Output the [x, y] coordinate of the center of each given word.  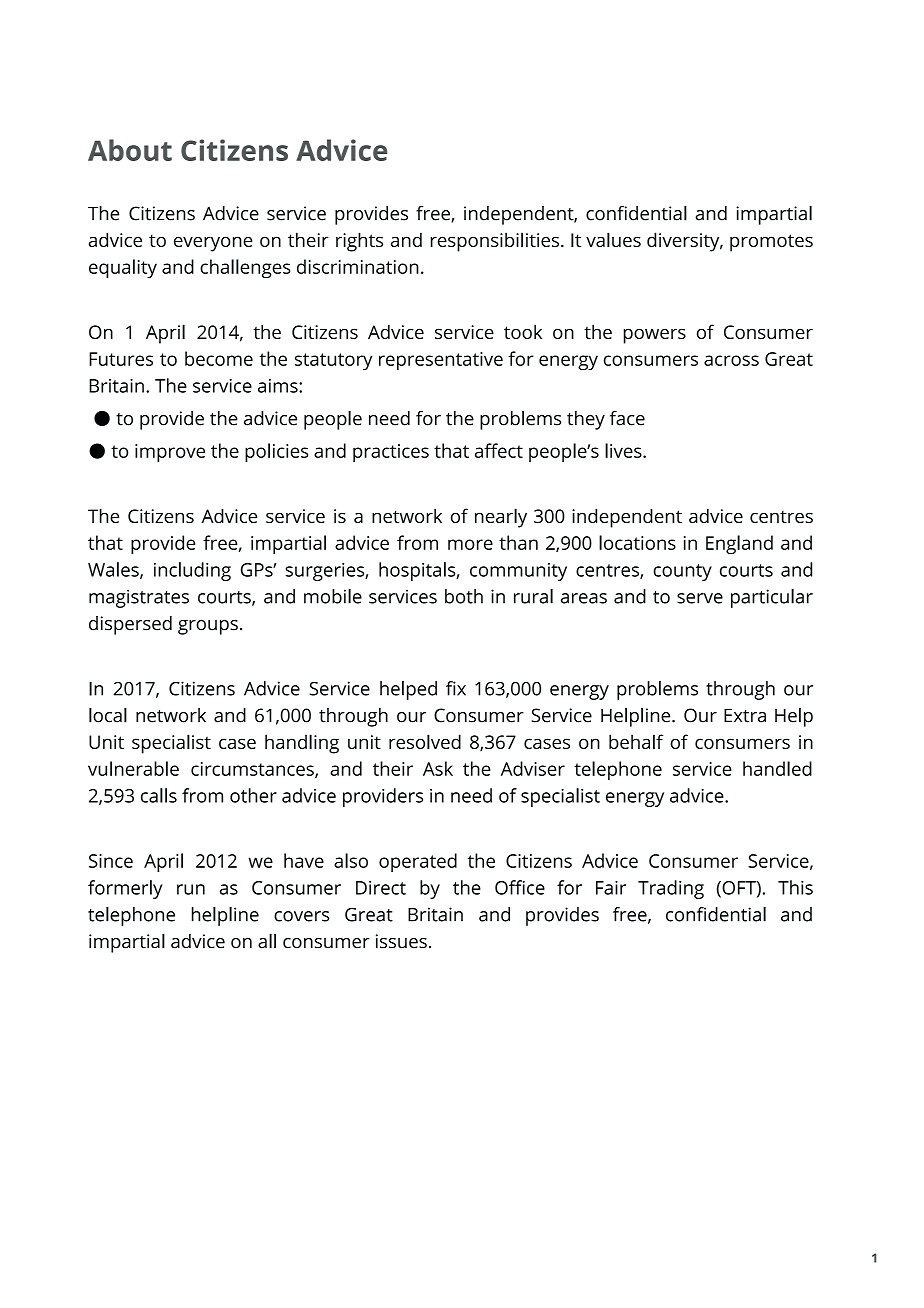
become [219, 358]
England [739, 545]
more [470, 544]
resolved [425, 741]
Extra [745, 715]
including [192, 571]
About [130, 150]
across [731, 360]
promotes [771, 243]
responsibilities [495, 242]
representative [441, 361]
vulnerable [133, 768]
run [191, 889]
